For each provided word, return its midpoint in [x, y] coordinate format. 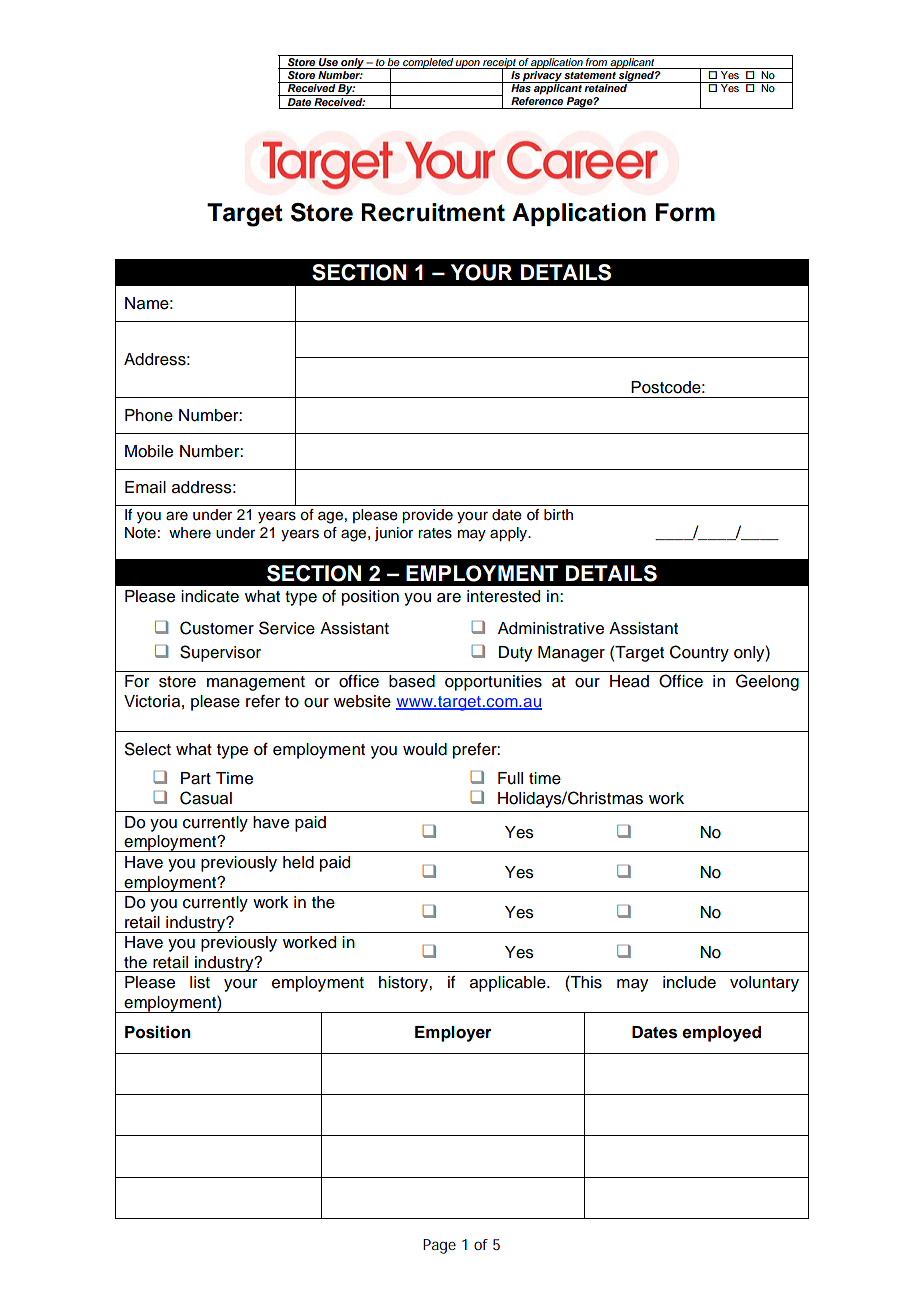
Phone [149, 415]
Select [148, 749]
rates [435, 533]
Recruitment [433, 212]
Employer [453, 1034]
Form [685, 212]
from [596, 63]
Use [328, 63]
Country [699, 653]
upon [468, 64]
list [200, 982]
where [190, 533]
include [689, 982]
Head [629, 681]
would [425, 749]
